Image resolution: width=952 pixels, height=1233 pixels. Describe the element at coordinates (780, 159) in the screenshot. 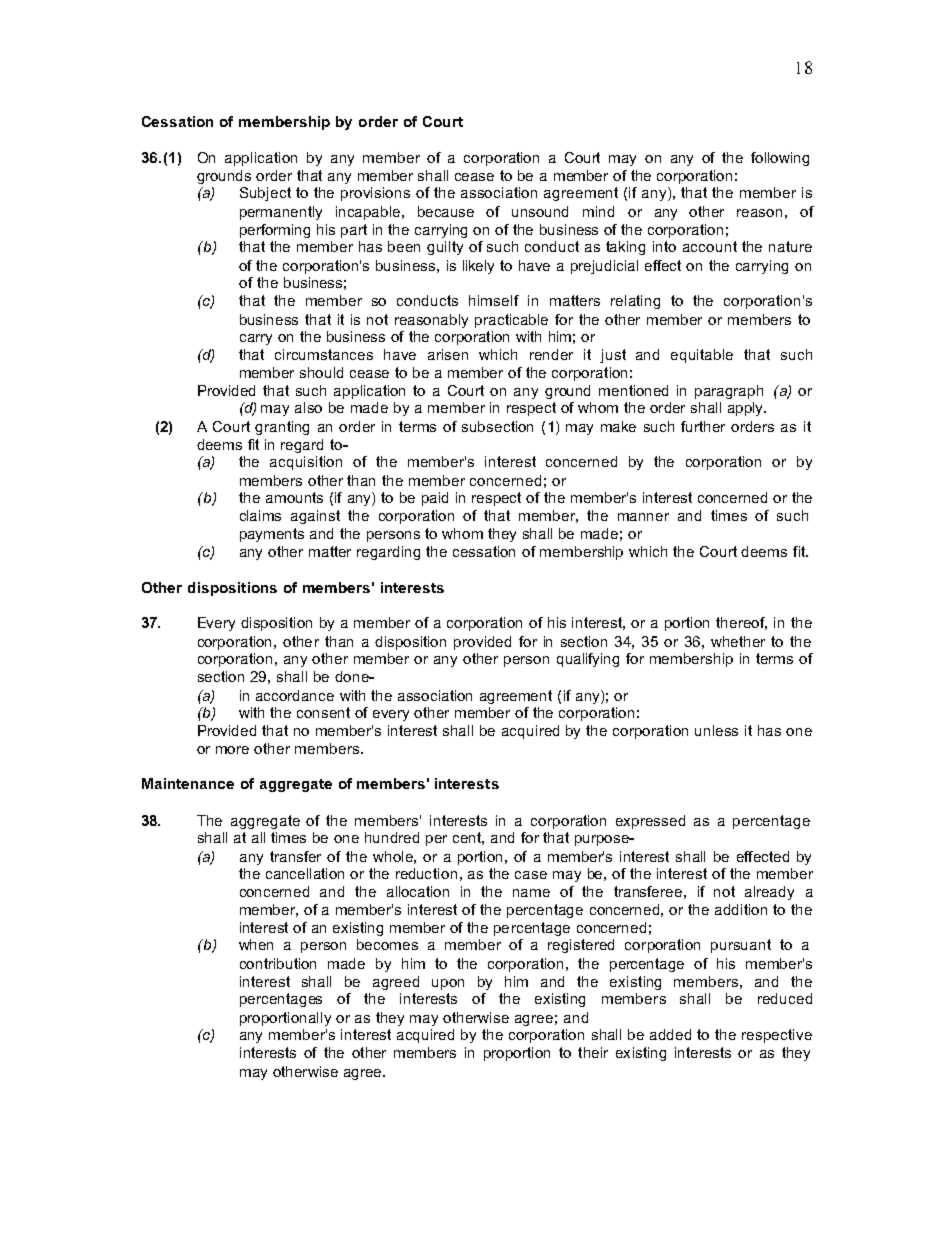

I see `following` at that location.
